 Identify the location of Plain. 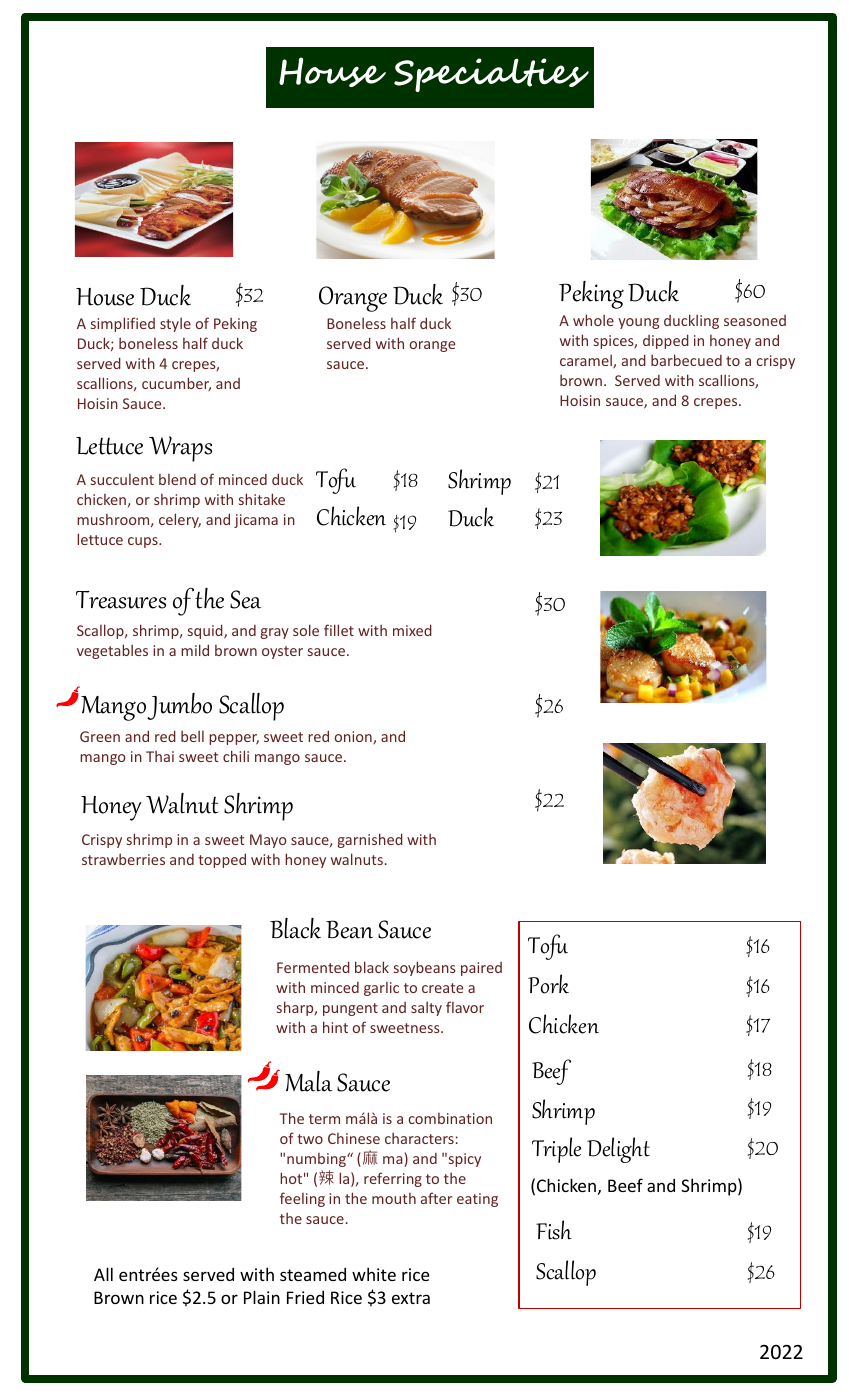
(262, 1297).
